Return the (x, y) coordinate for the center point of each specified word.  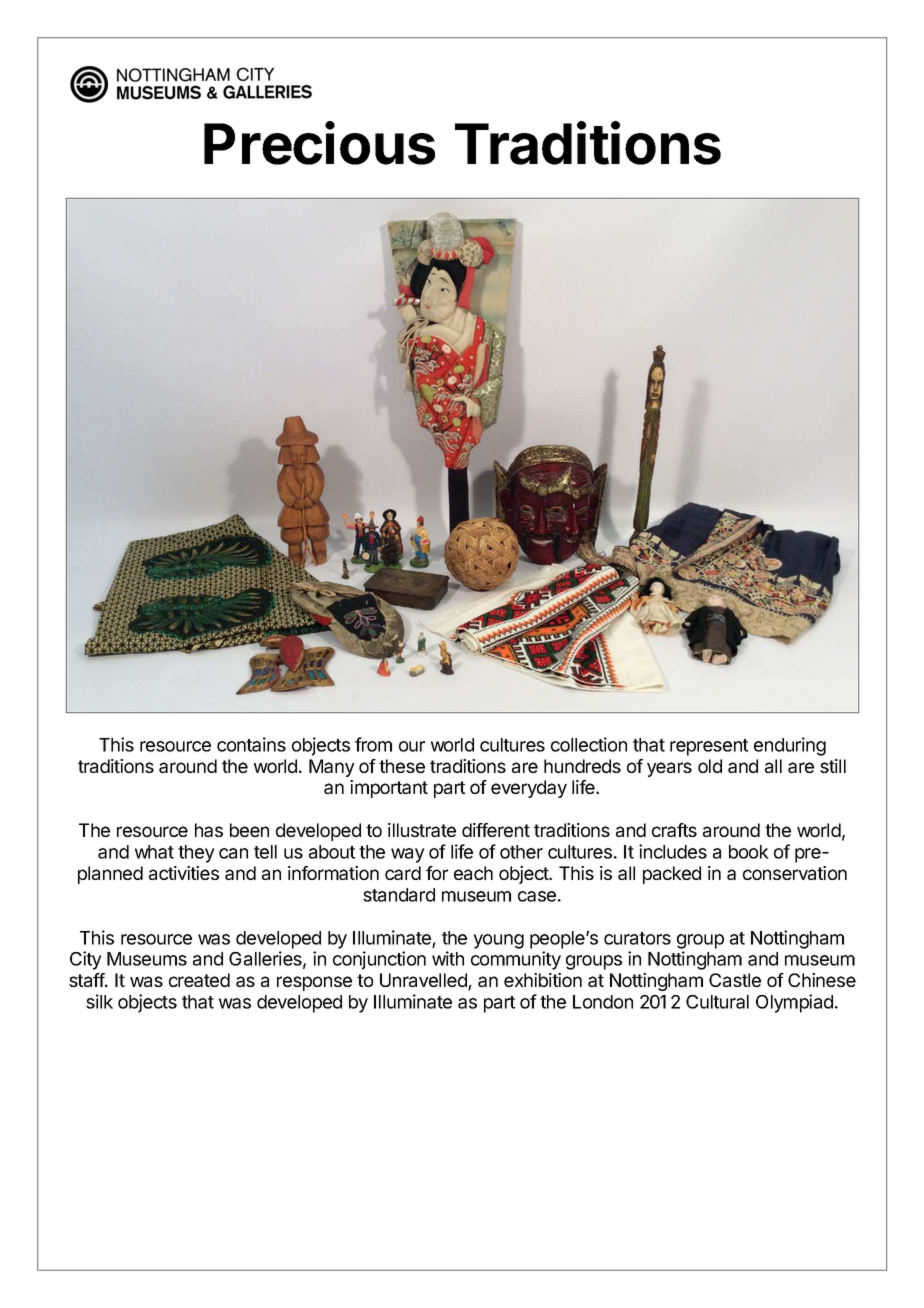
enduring (790, 746)
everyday (529, 789)
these (402, 766)
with (448, 958)
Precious (319, 143)
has (209, 830)
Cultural (717, 1002)
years (669, 769)
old (710, 766)
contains (251, 744)
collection (589, 744)
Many (332, 768)
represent (709, 747)
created (199, 980)
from (373, 744)
